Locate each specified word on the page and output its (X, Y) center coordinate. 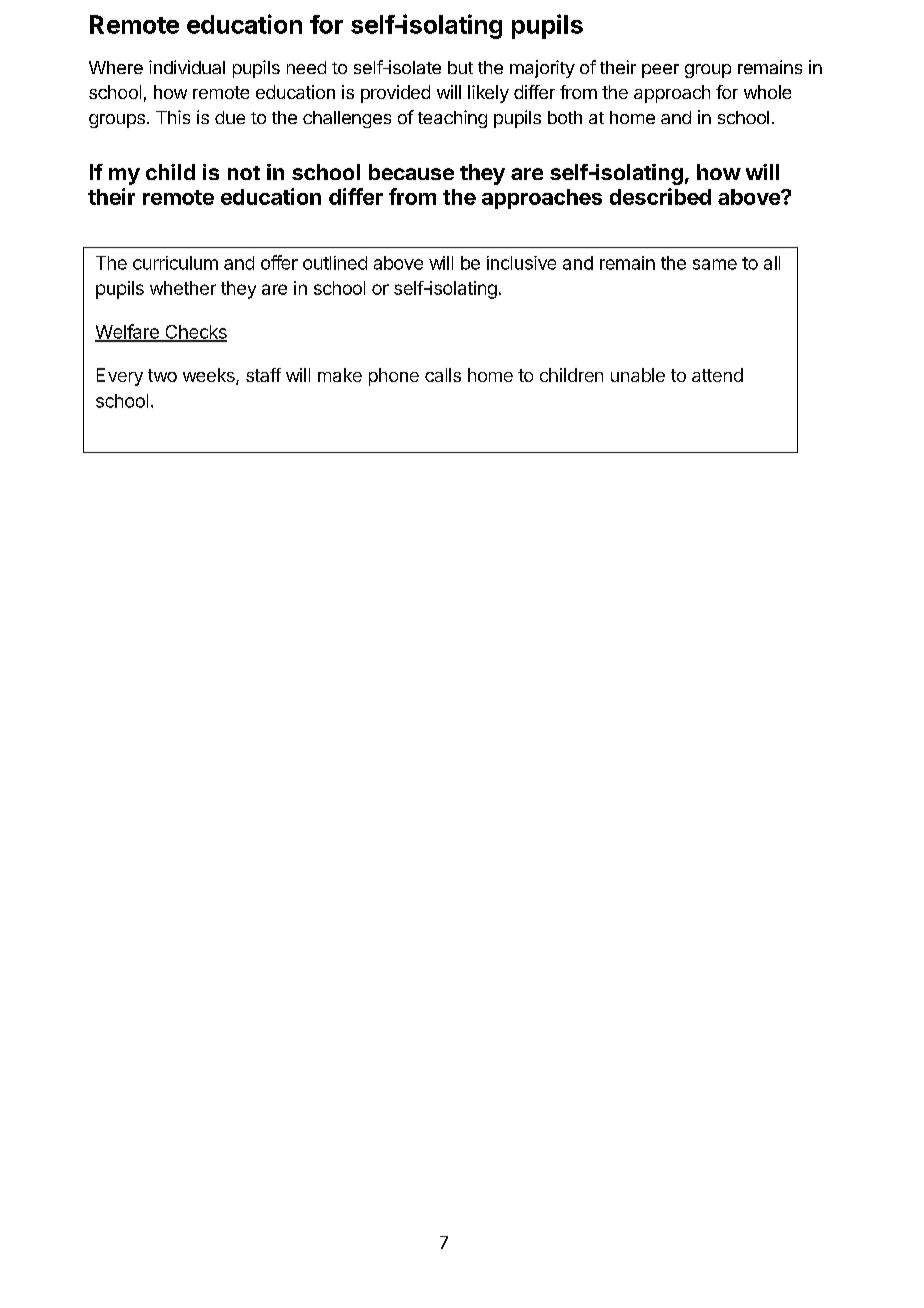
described (660, 196)
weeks (210, 376)
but (460, 67)
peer (660, 71)
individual (187, 67)
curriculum (175, 263)
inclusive (521, 263)
